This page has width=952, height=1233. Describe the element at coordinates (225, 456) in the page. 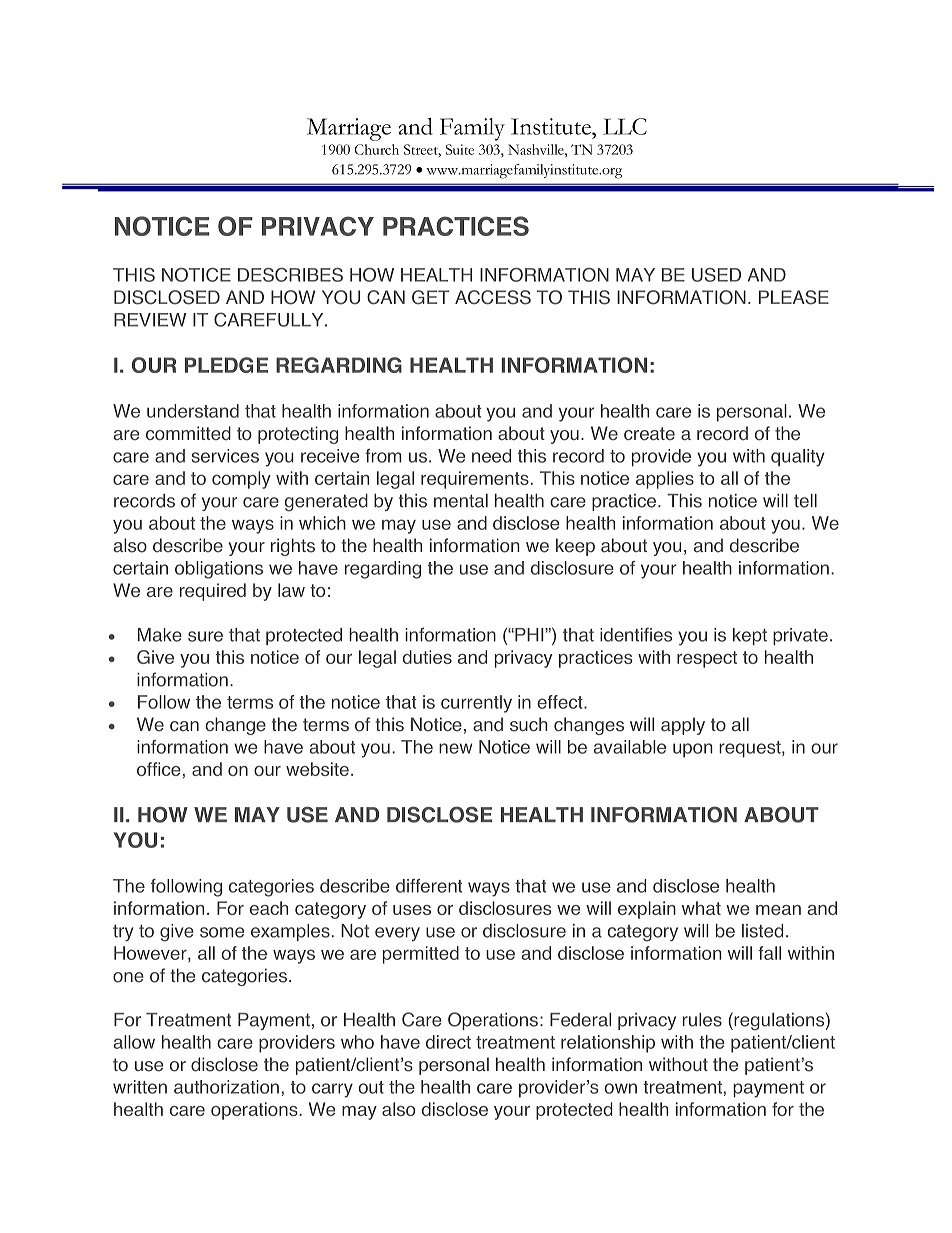

I see `services` at that location.
